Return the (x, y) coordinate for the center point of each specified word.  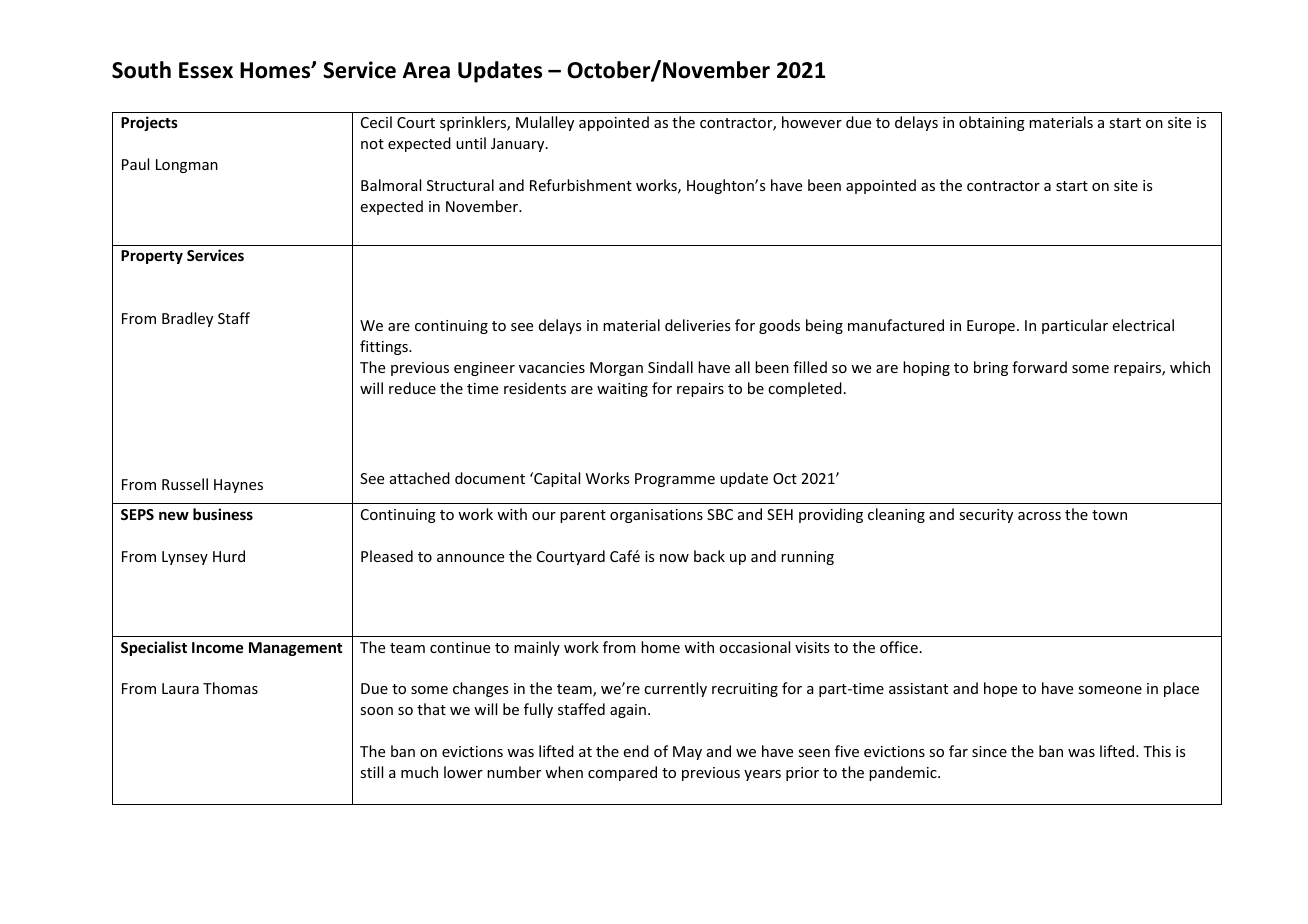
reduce (412, 388)
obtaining (992, 123)
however (812, 122)
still (371, 772)
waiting (622, 390)
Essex (206, 70)
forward (1039, 367)
